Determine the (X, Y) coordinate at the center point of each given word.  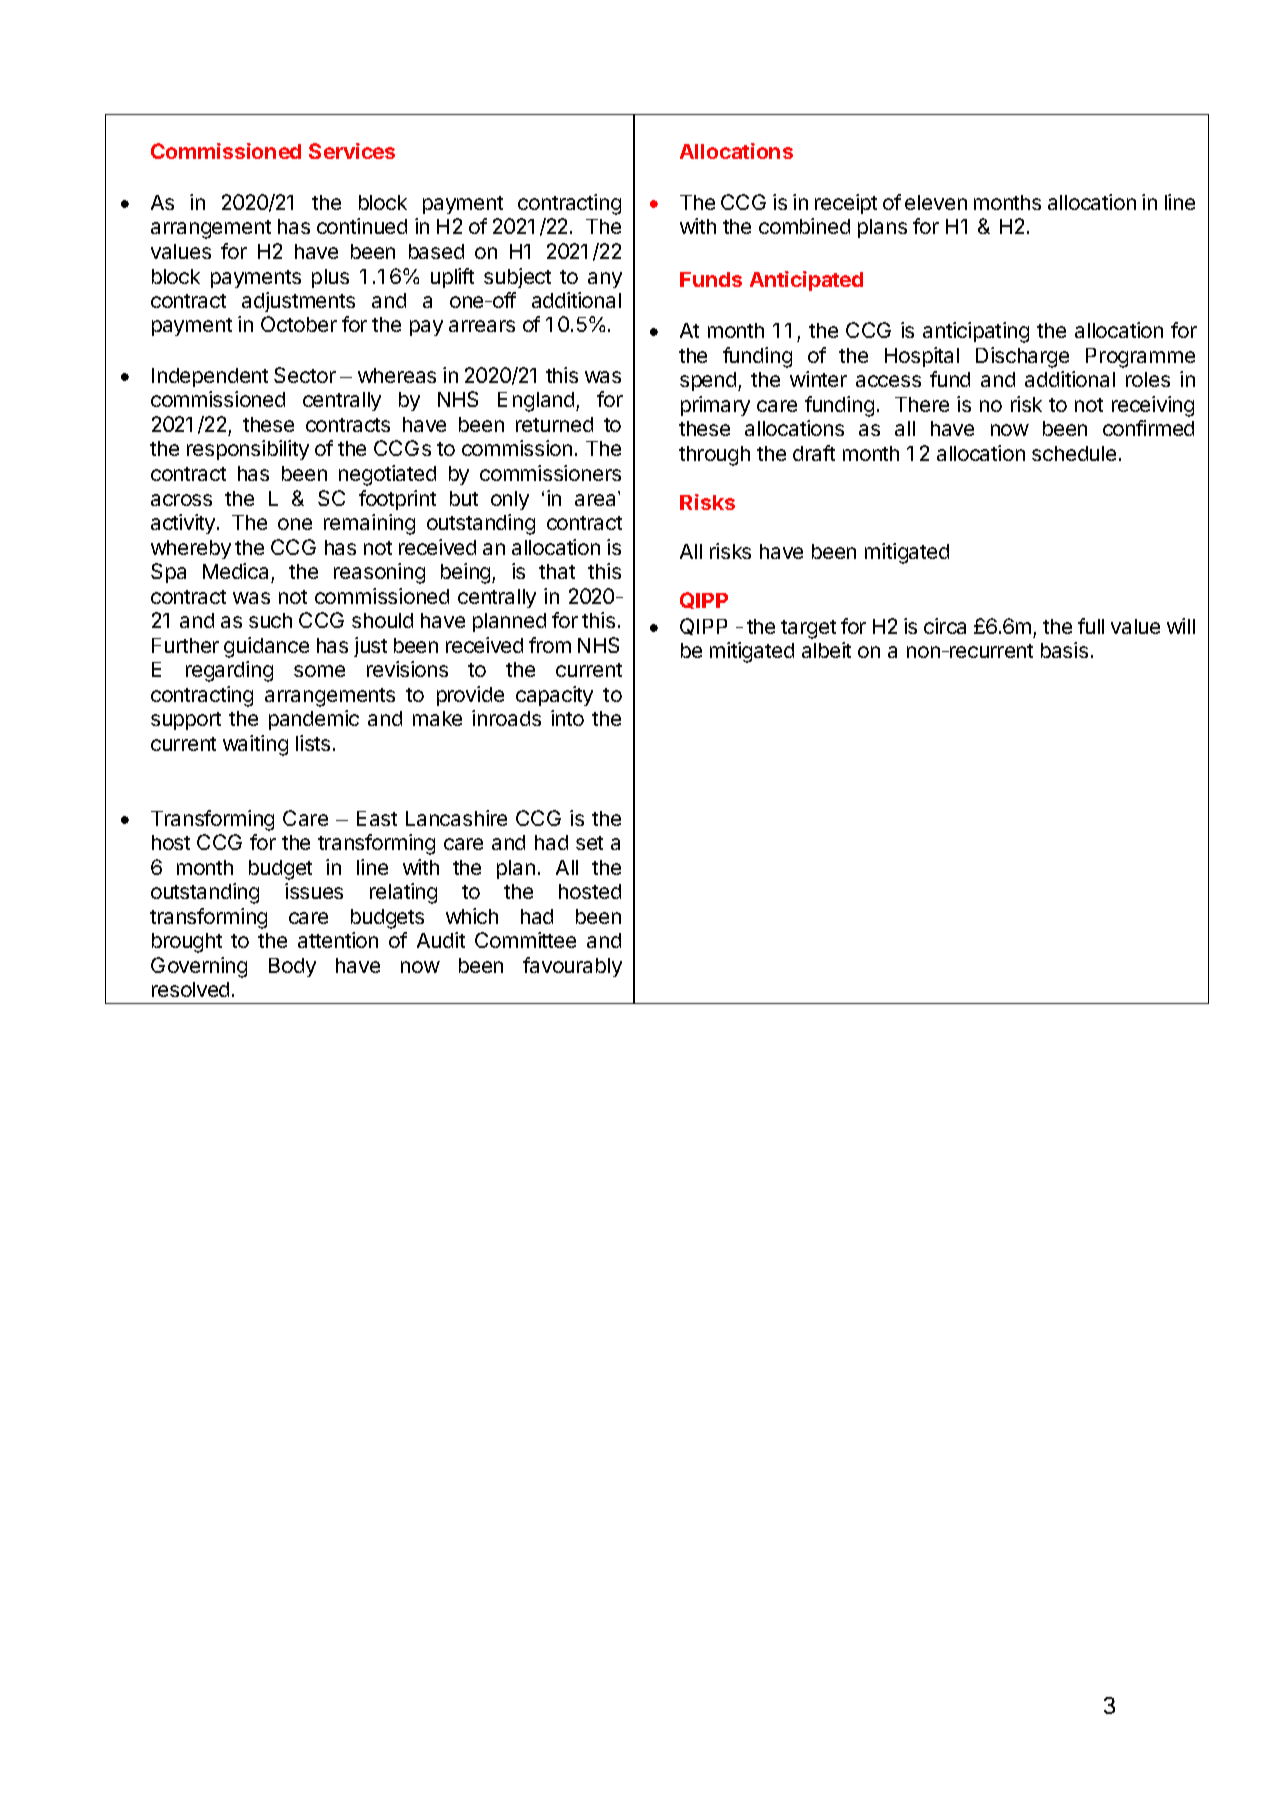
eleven (936, 202)
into (567, 718)
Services (352, 151)
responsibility (248, 450)
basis (1064, 650)
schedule (1074, 453)
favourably (572, 967)
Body (292, 967)
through (714, 456)
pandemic (314, 720)
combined (804, 226)
